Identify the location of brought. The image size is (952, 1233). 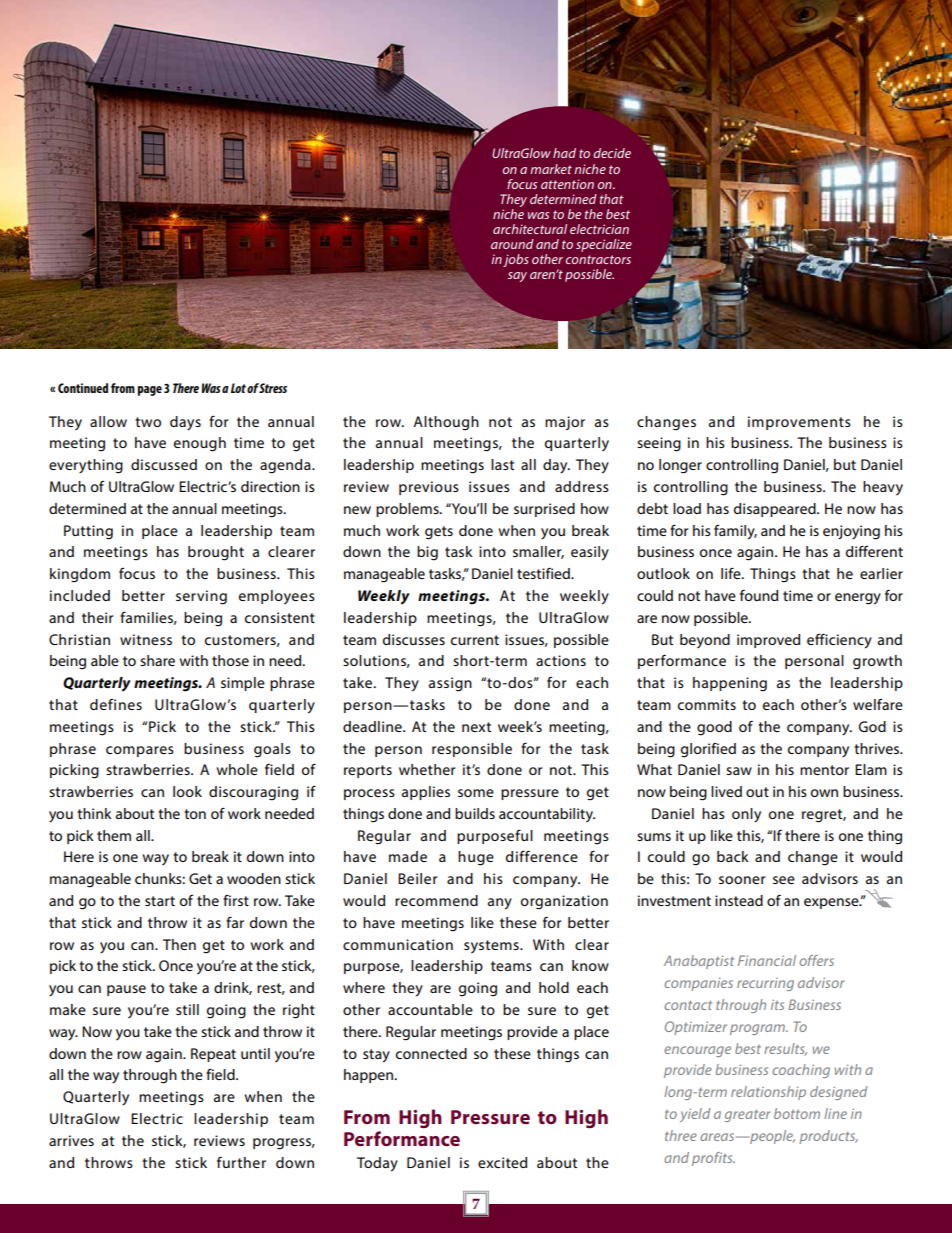
(216, 553).
